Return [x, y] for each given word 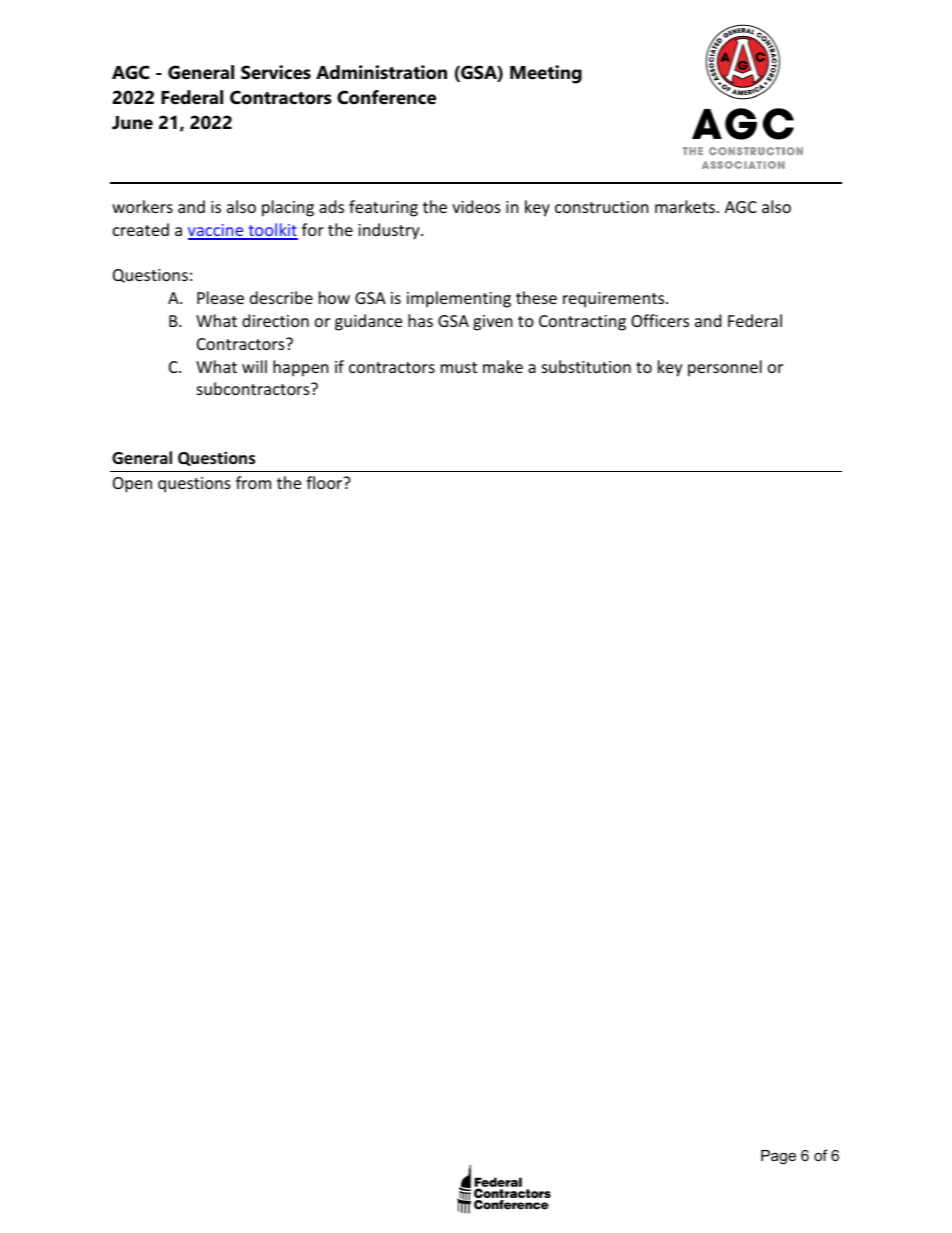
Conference [386, 97]
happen [301, 368]
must [459, 367]
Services [276, 72]
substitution [586, 366]
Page [778, 1157]
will [254, 366]
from [253, 482]
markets [685, 206]
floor [325, 482]
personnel [725, 368]
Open [132, 485]
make [503, 366]
